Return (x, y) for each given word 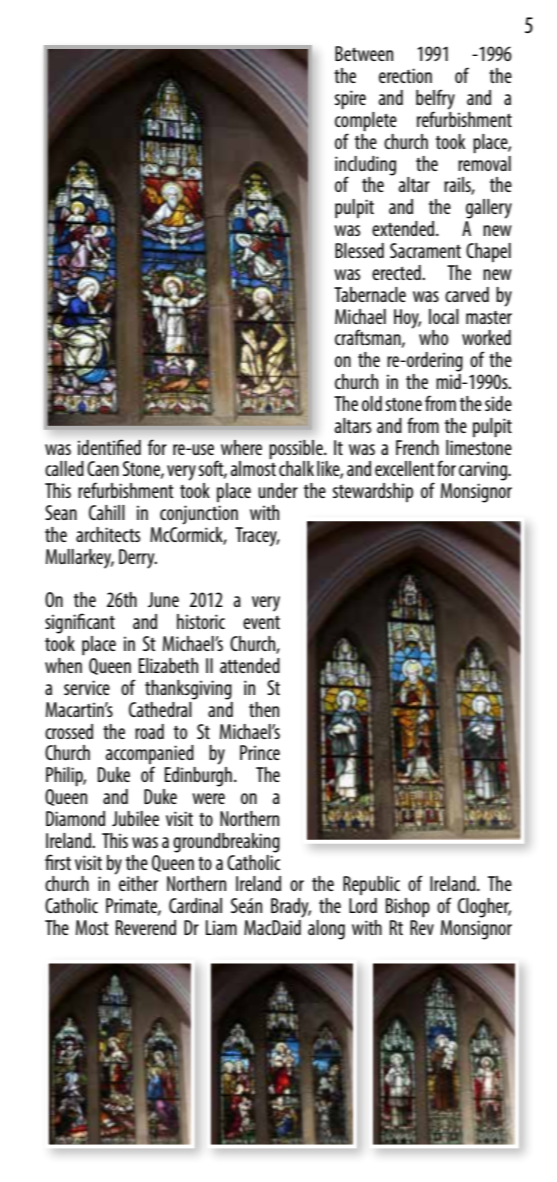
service (87, 687)
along (326, 930)
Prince (260, 752)
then (264, 709)
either (138, 883)
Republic (371, 885)
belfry (435, 100)
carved (467, 294)
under (278, 490)
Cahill (107, 512)
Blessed (359, 250)
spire (350, 100)
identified (109, 447)
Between (364, 53)
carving (484, 471)
